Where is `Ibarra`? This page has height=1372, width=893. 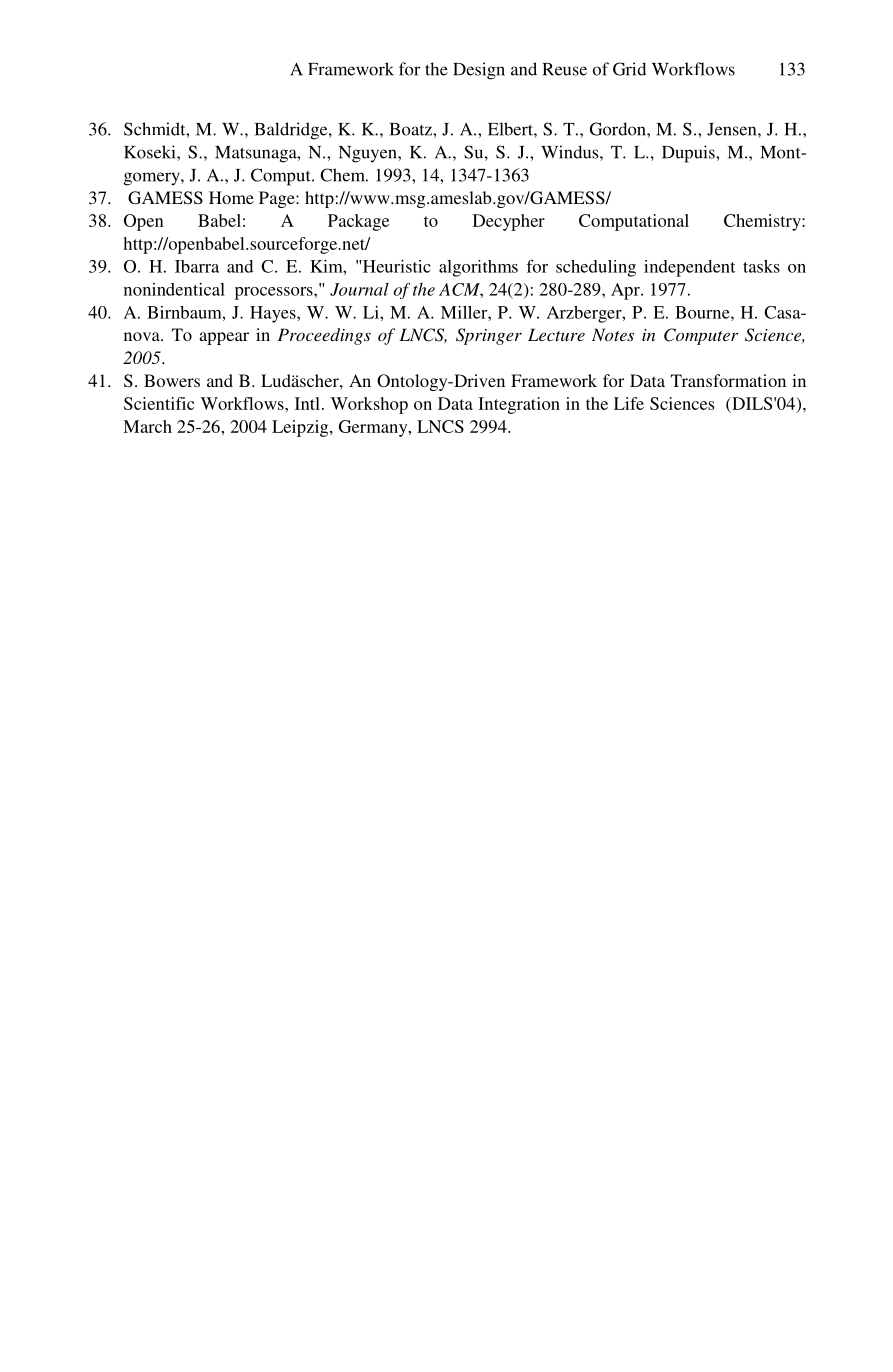 Ibarra is located at coordinates (197, 266).
